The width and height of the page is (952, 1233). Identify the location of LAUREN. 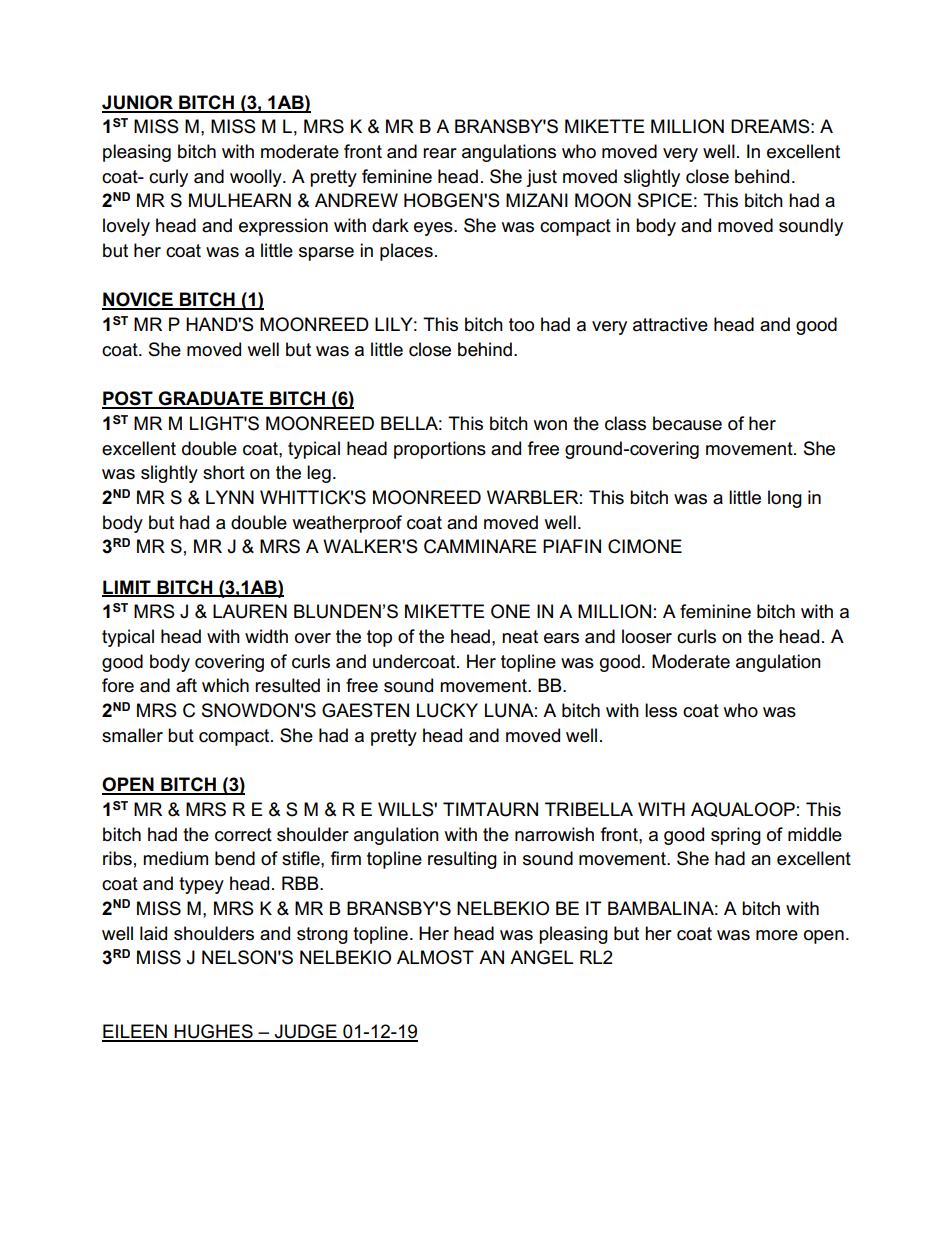
(250, 611).
